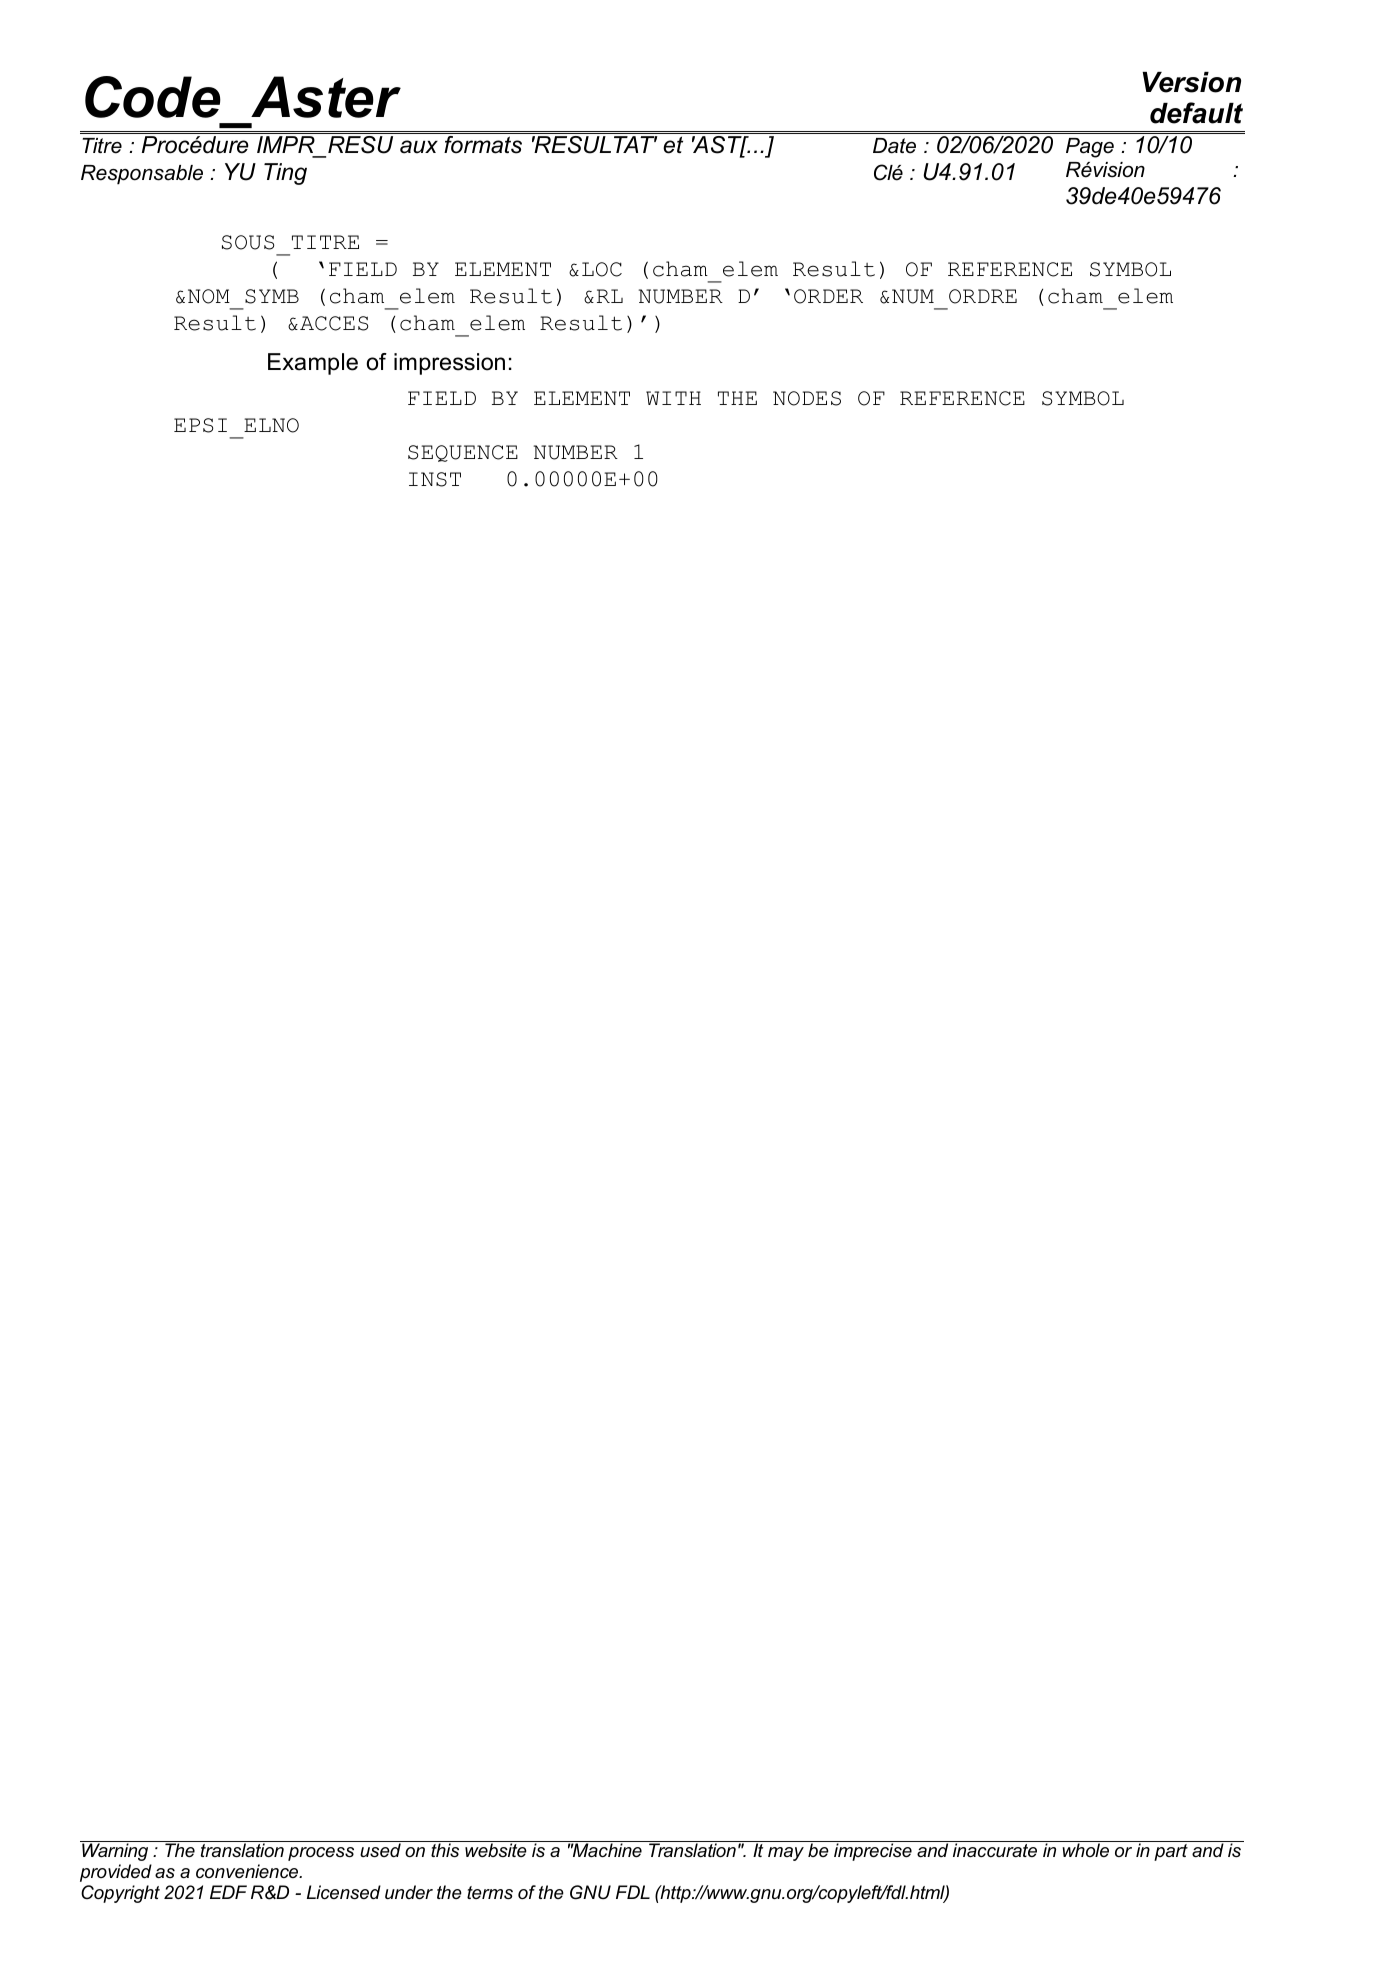 The image size is (1397, 1977). Describe the element at coordinates (463, 453) in the document. I see `SEQUENCE` at that location.
